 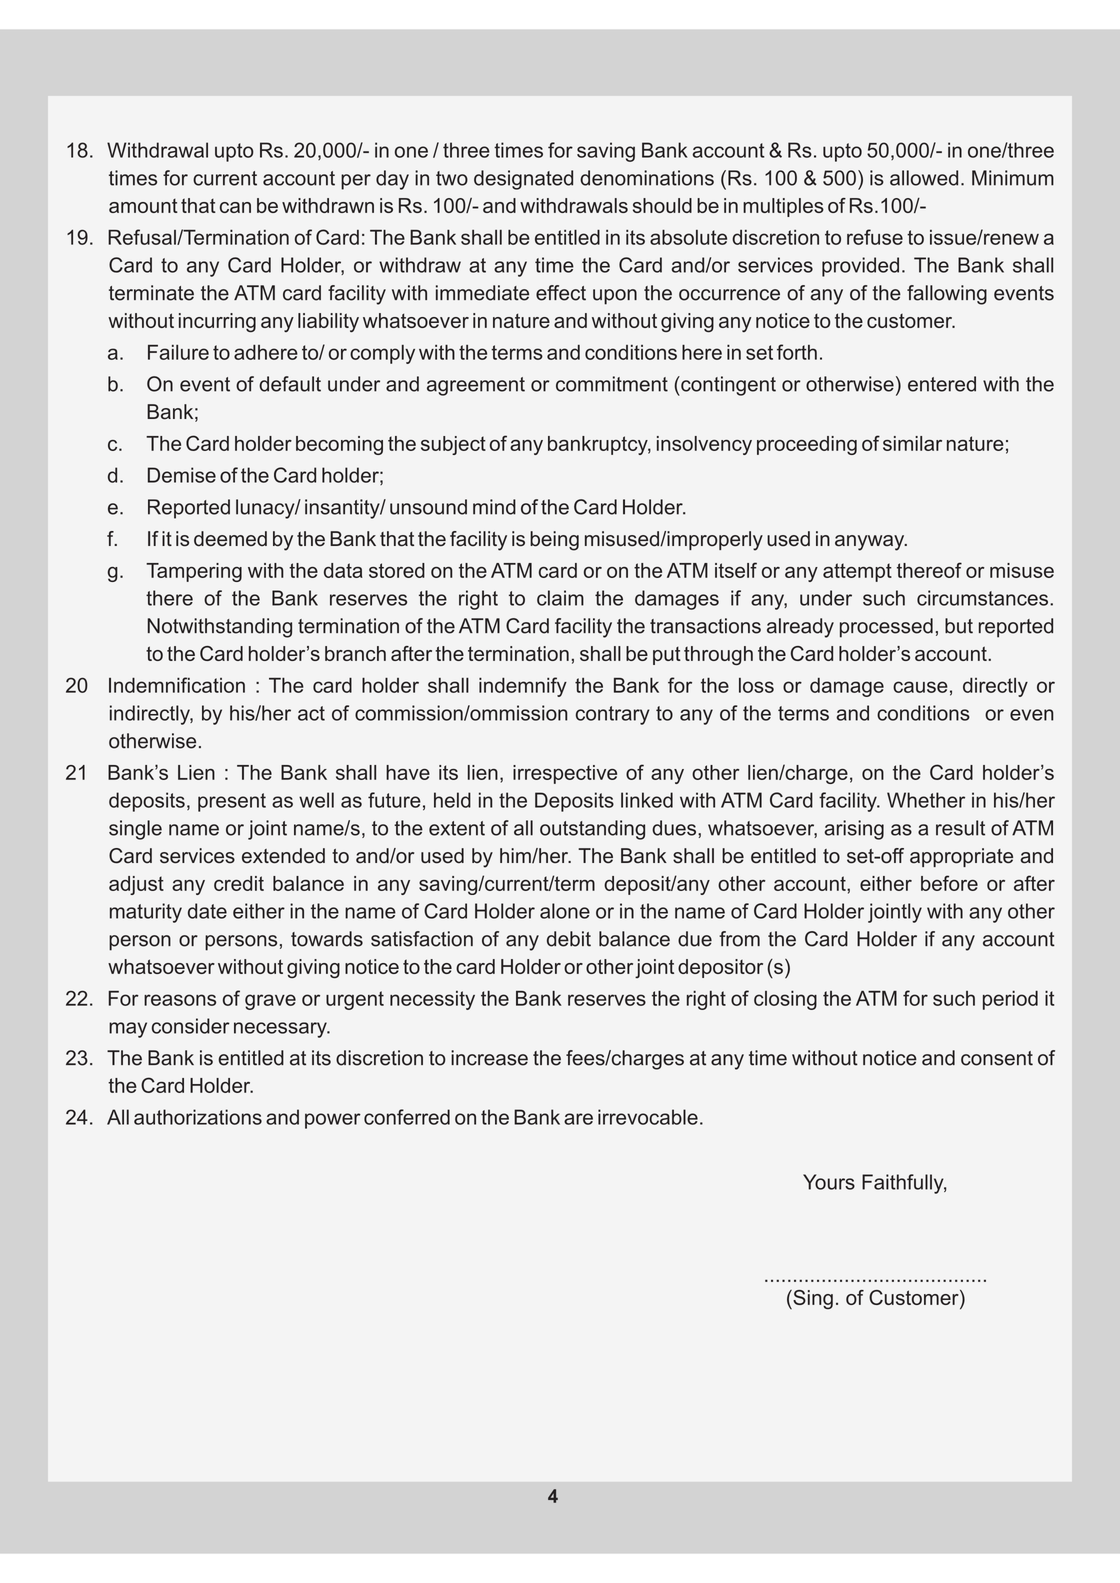 I want to click on extended, so click(x=283, y=856).
